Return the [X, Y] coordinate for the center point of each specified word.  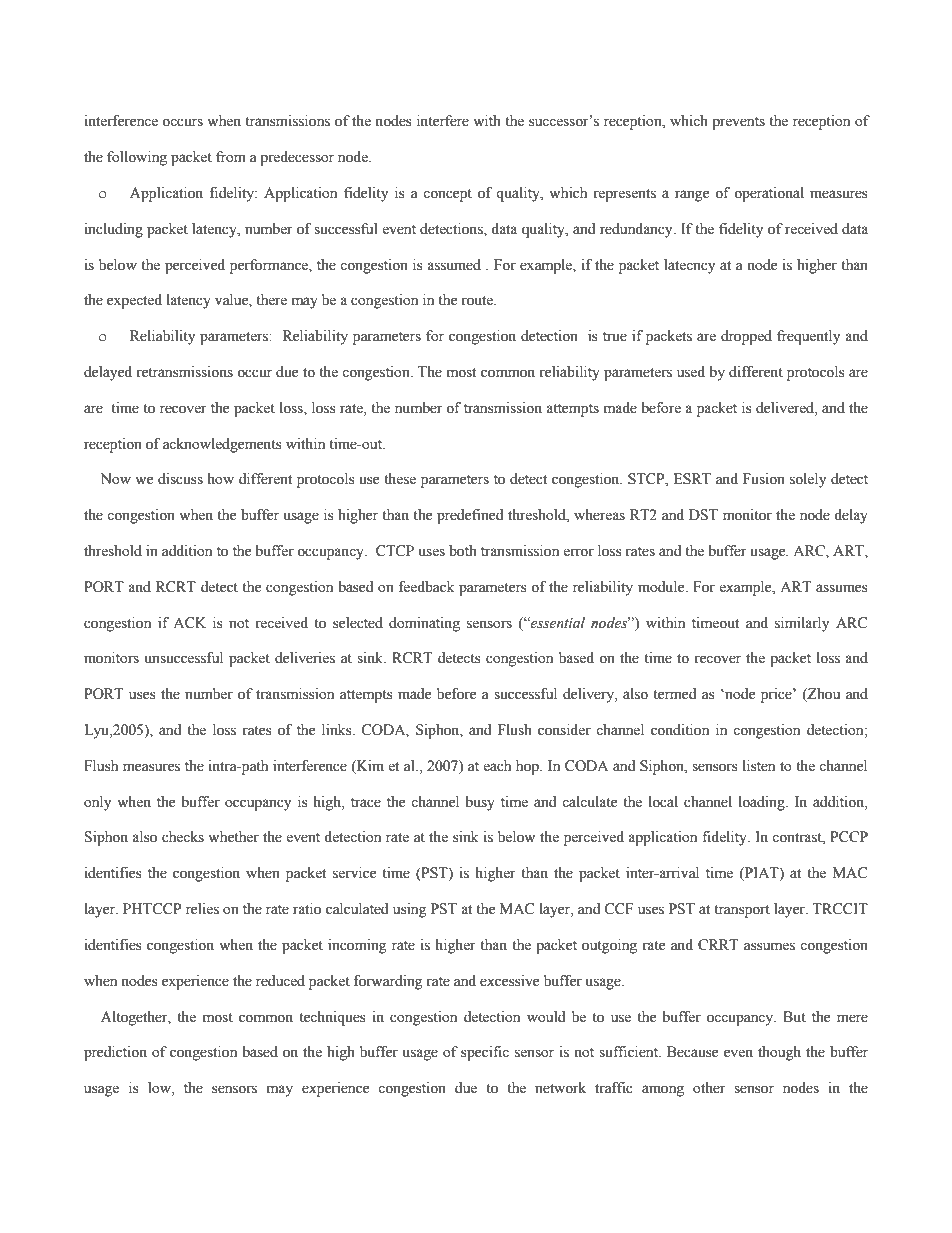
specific [485, 1053]
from [231, 157]
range [692, 196]
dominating [424, 624]
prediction [115, 1053]
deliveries [305, 658]
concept [447, 195]
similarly [802, 624]
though [779, 1053]
